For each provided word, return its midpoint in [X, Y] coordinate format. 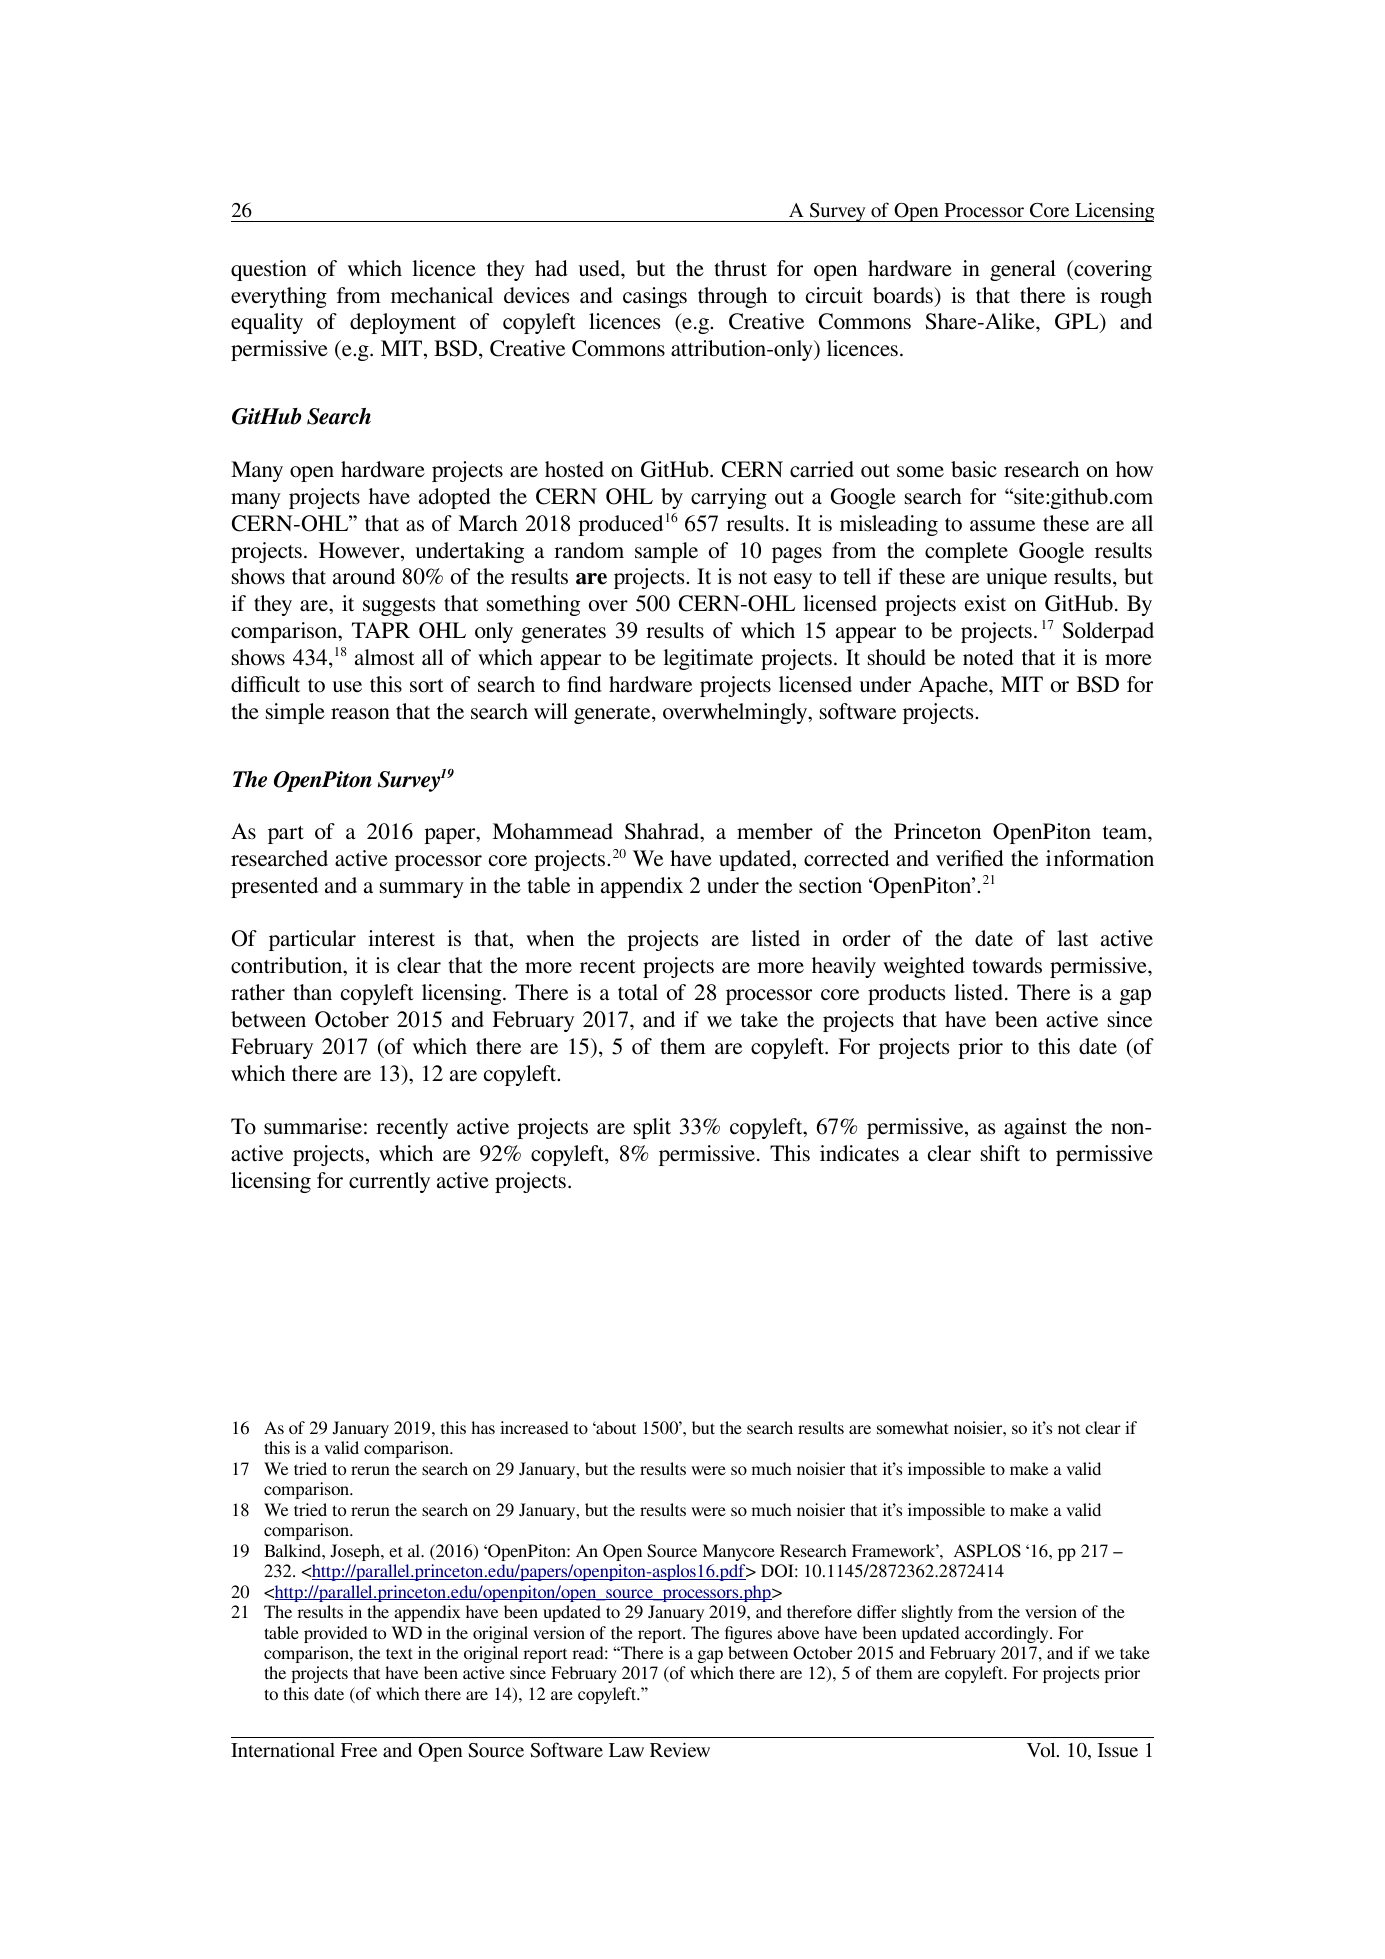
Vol [1042, 1750]
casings [655, 297]
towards [1007, 965]
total [638, 992]
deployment [403, 323]
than [313, 992]
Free [359, 1750]
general [1023, 270]
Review [680, 1749]
